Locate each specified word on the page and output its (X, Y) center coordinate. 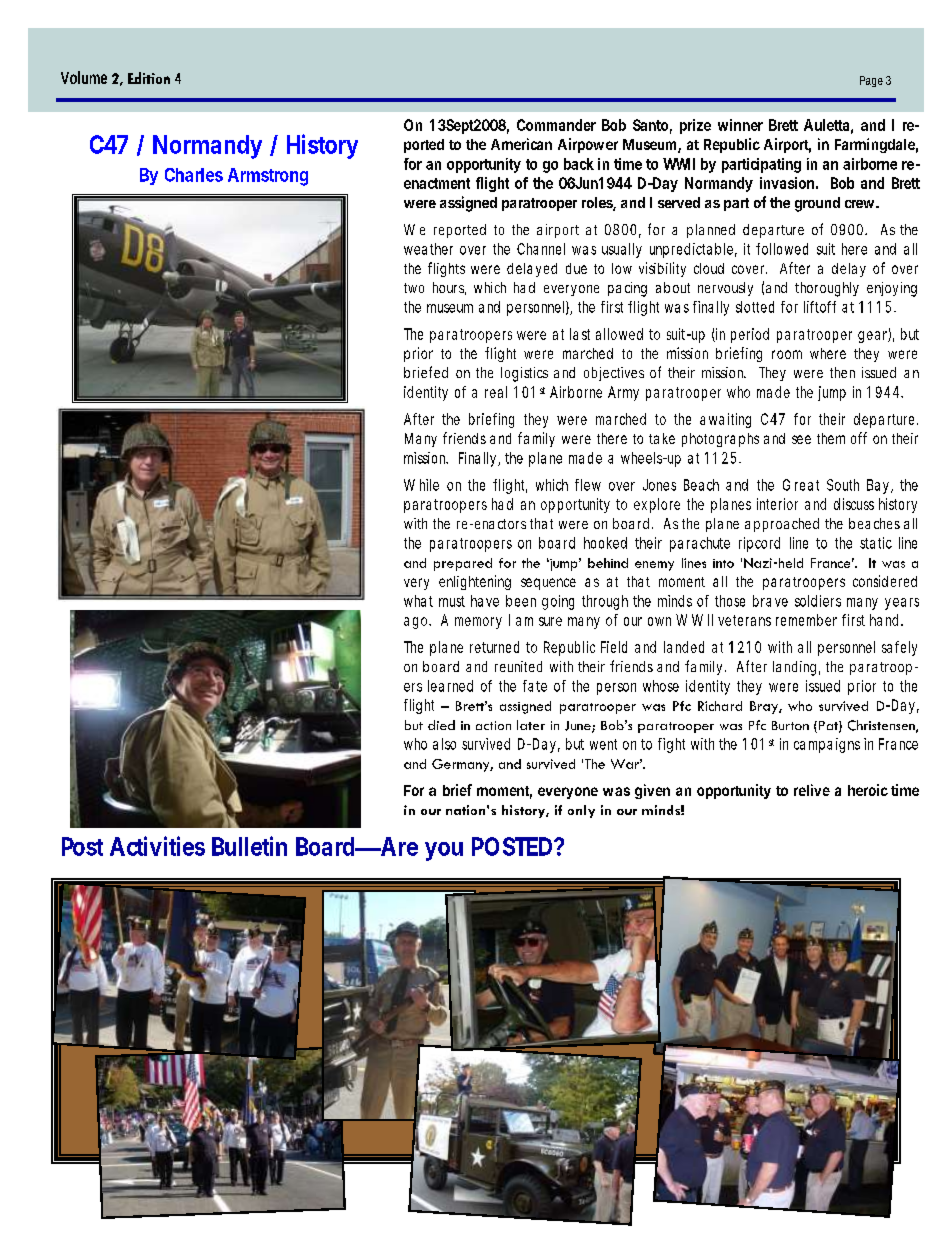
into (723, 563)
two (414, 288)
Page (871, 81)
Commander (556, 125)
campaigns (827, 745)
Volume (84, 77)
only (581, 811)
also (444, 744)
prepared (463, 564)
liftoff (820, 307)
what (418, 601)
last (580, 334)
